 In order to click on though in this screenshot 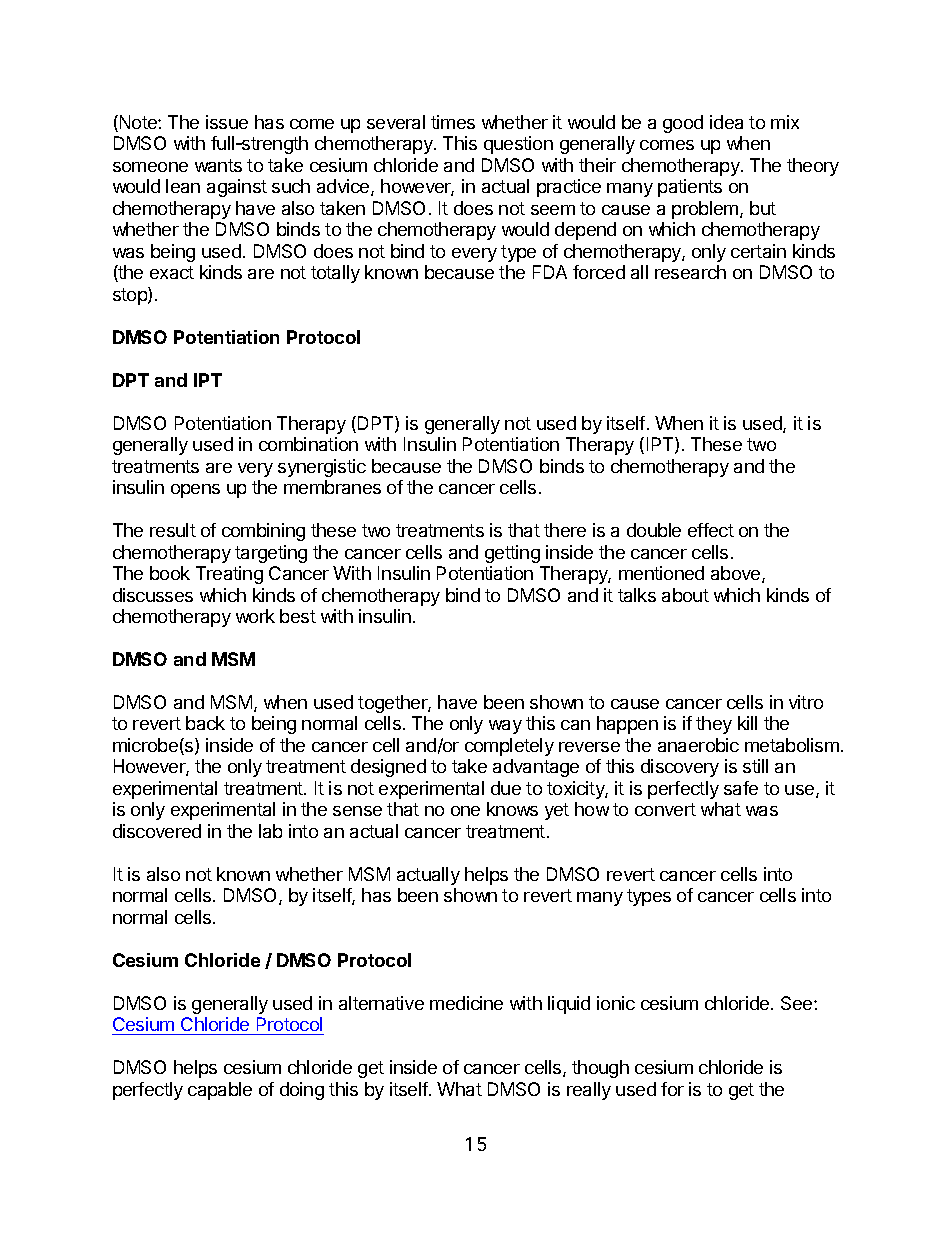, I will do `click(600, 1069)`.
